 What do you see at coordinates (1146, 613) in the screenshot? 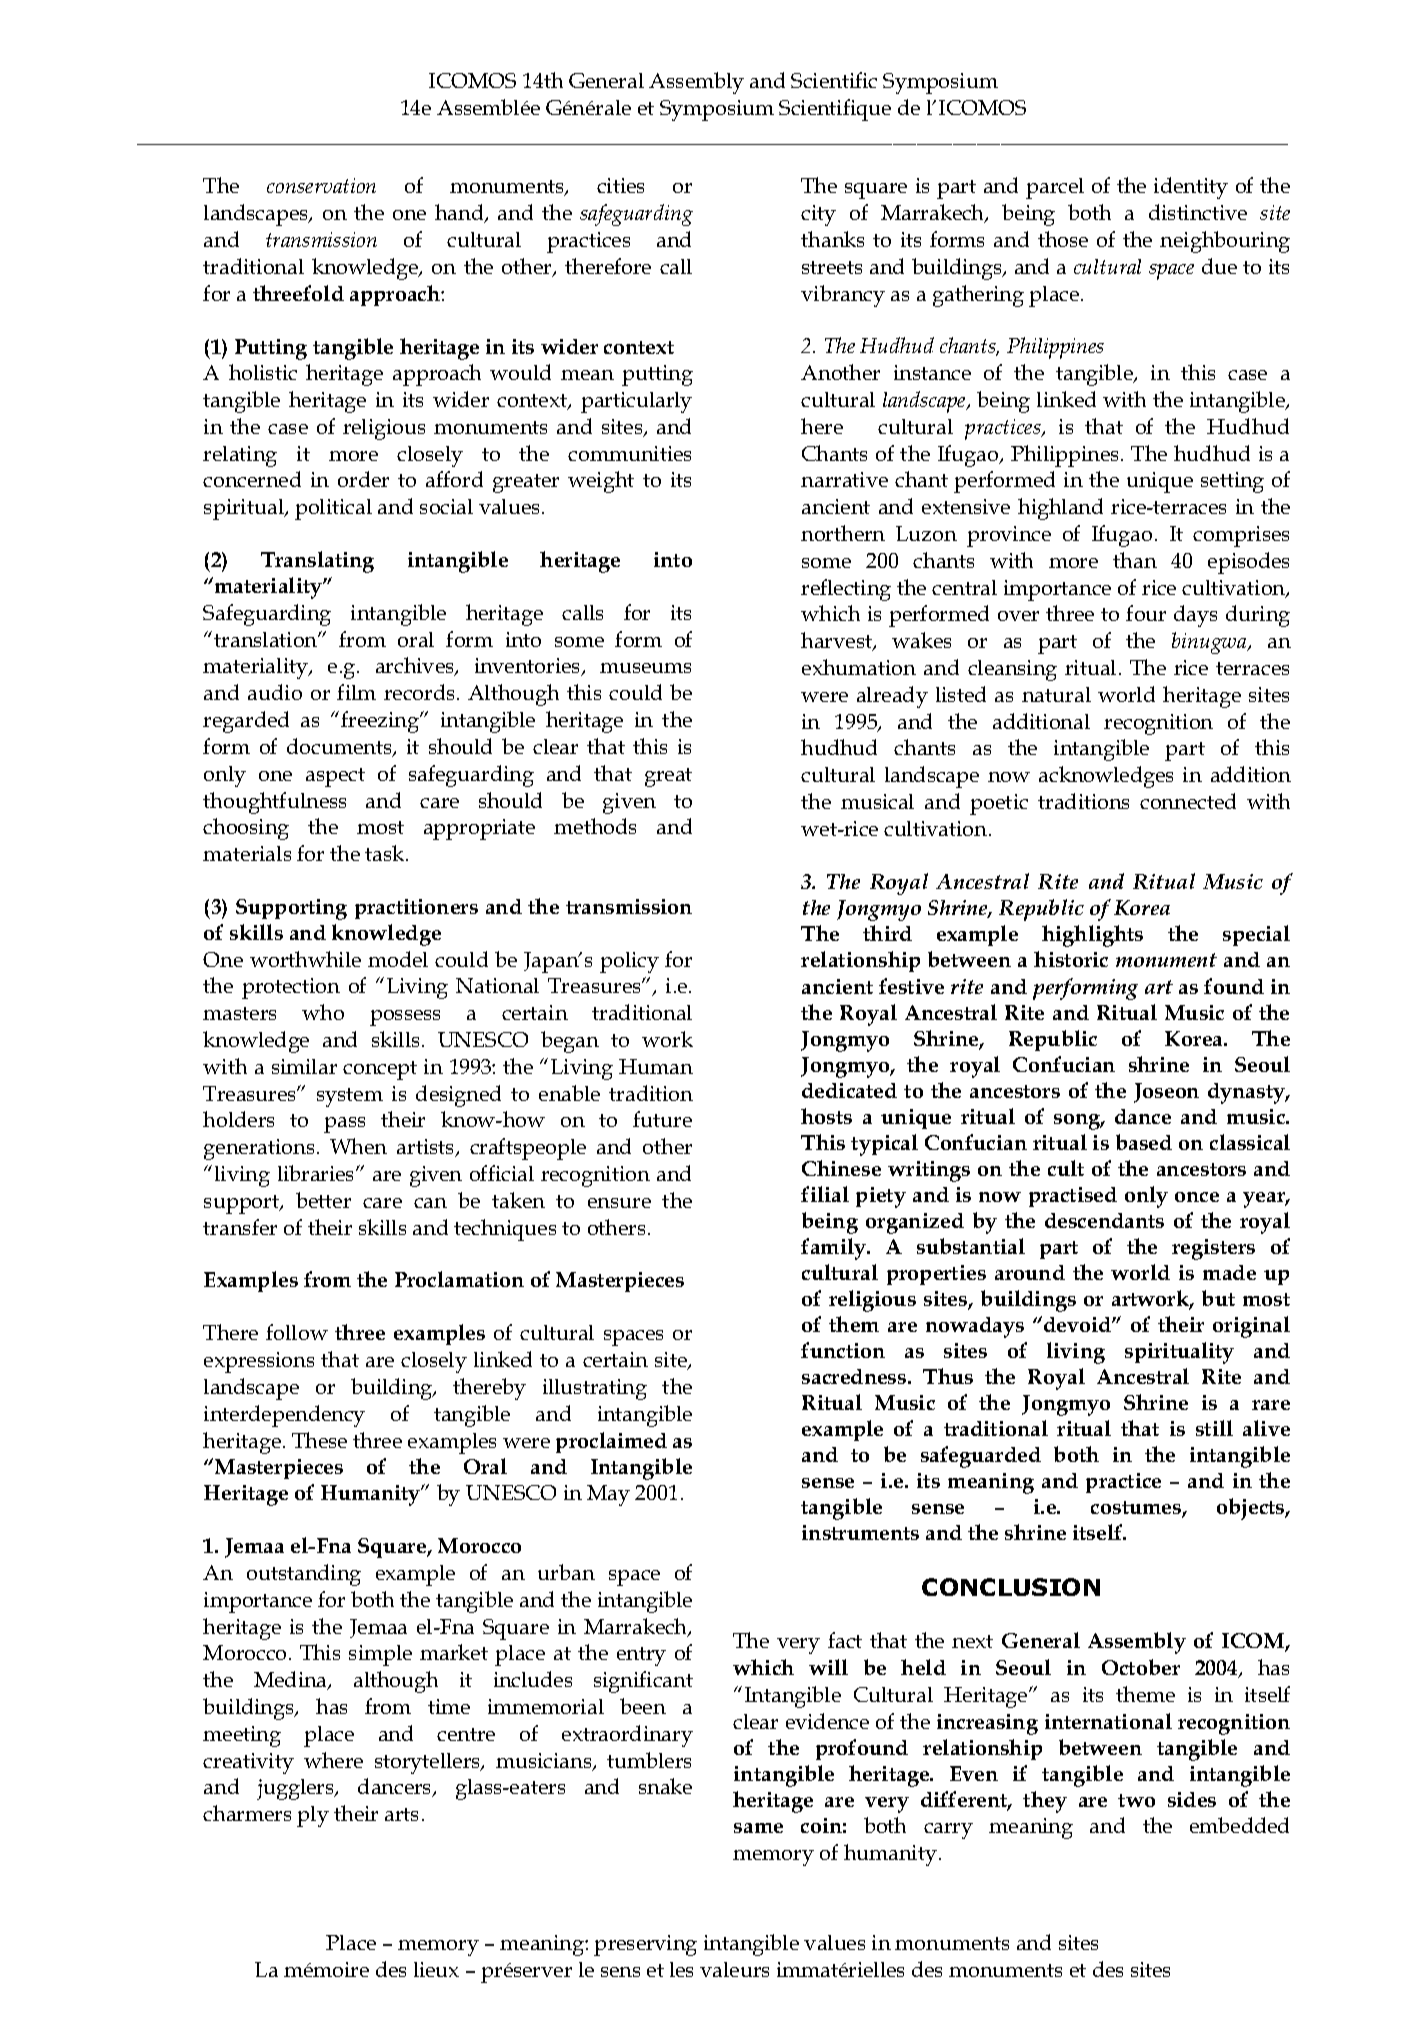
I see `four` at bounding box center [1146, 613].
